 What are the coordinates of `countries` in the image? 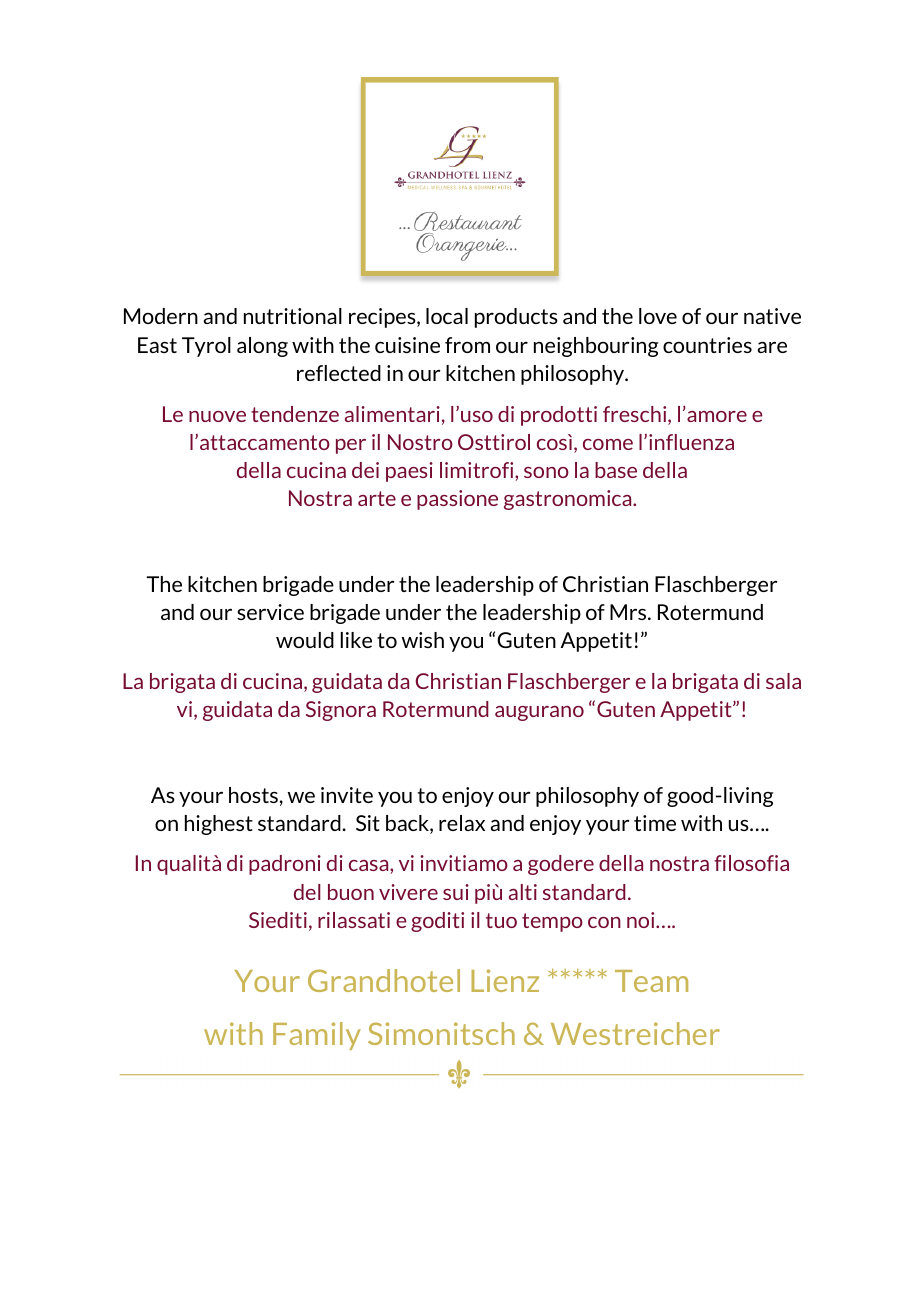 It's located at (707, 345).
